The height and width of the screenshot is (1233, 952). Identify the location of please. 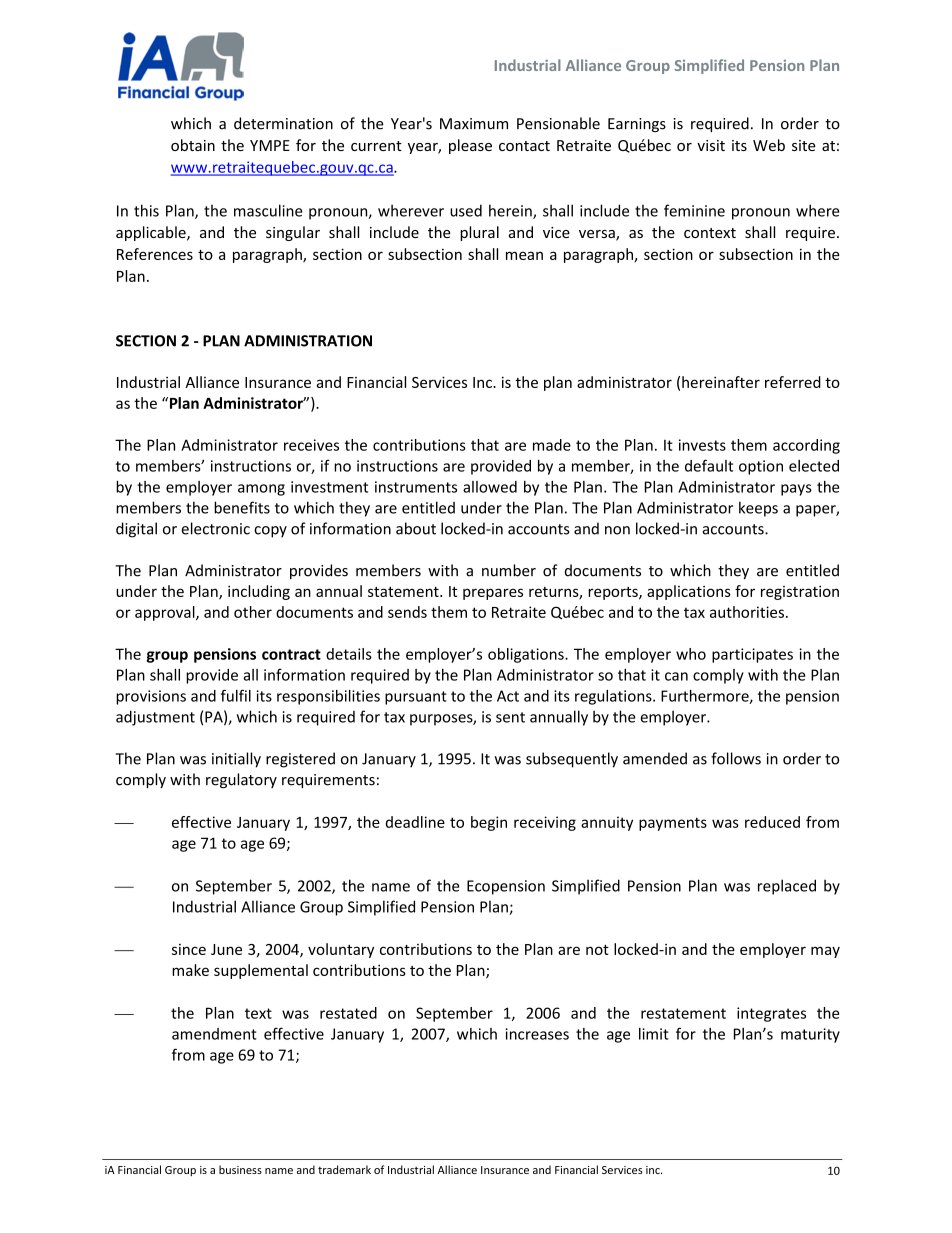
(470, 146).
